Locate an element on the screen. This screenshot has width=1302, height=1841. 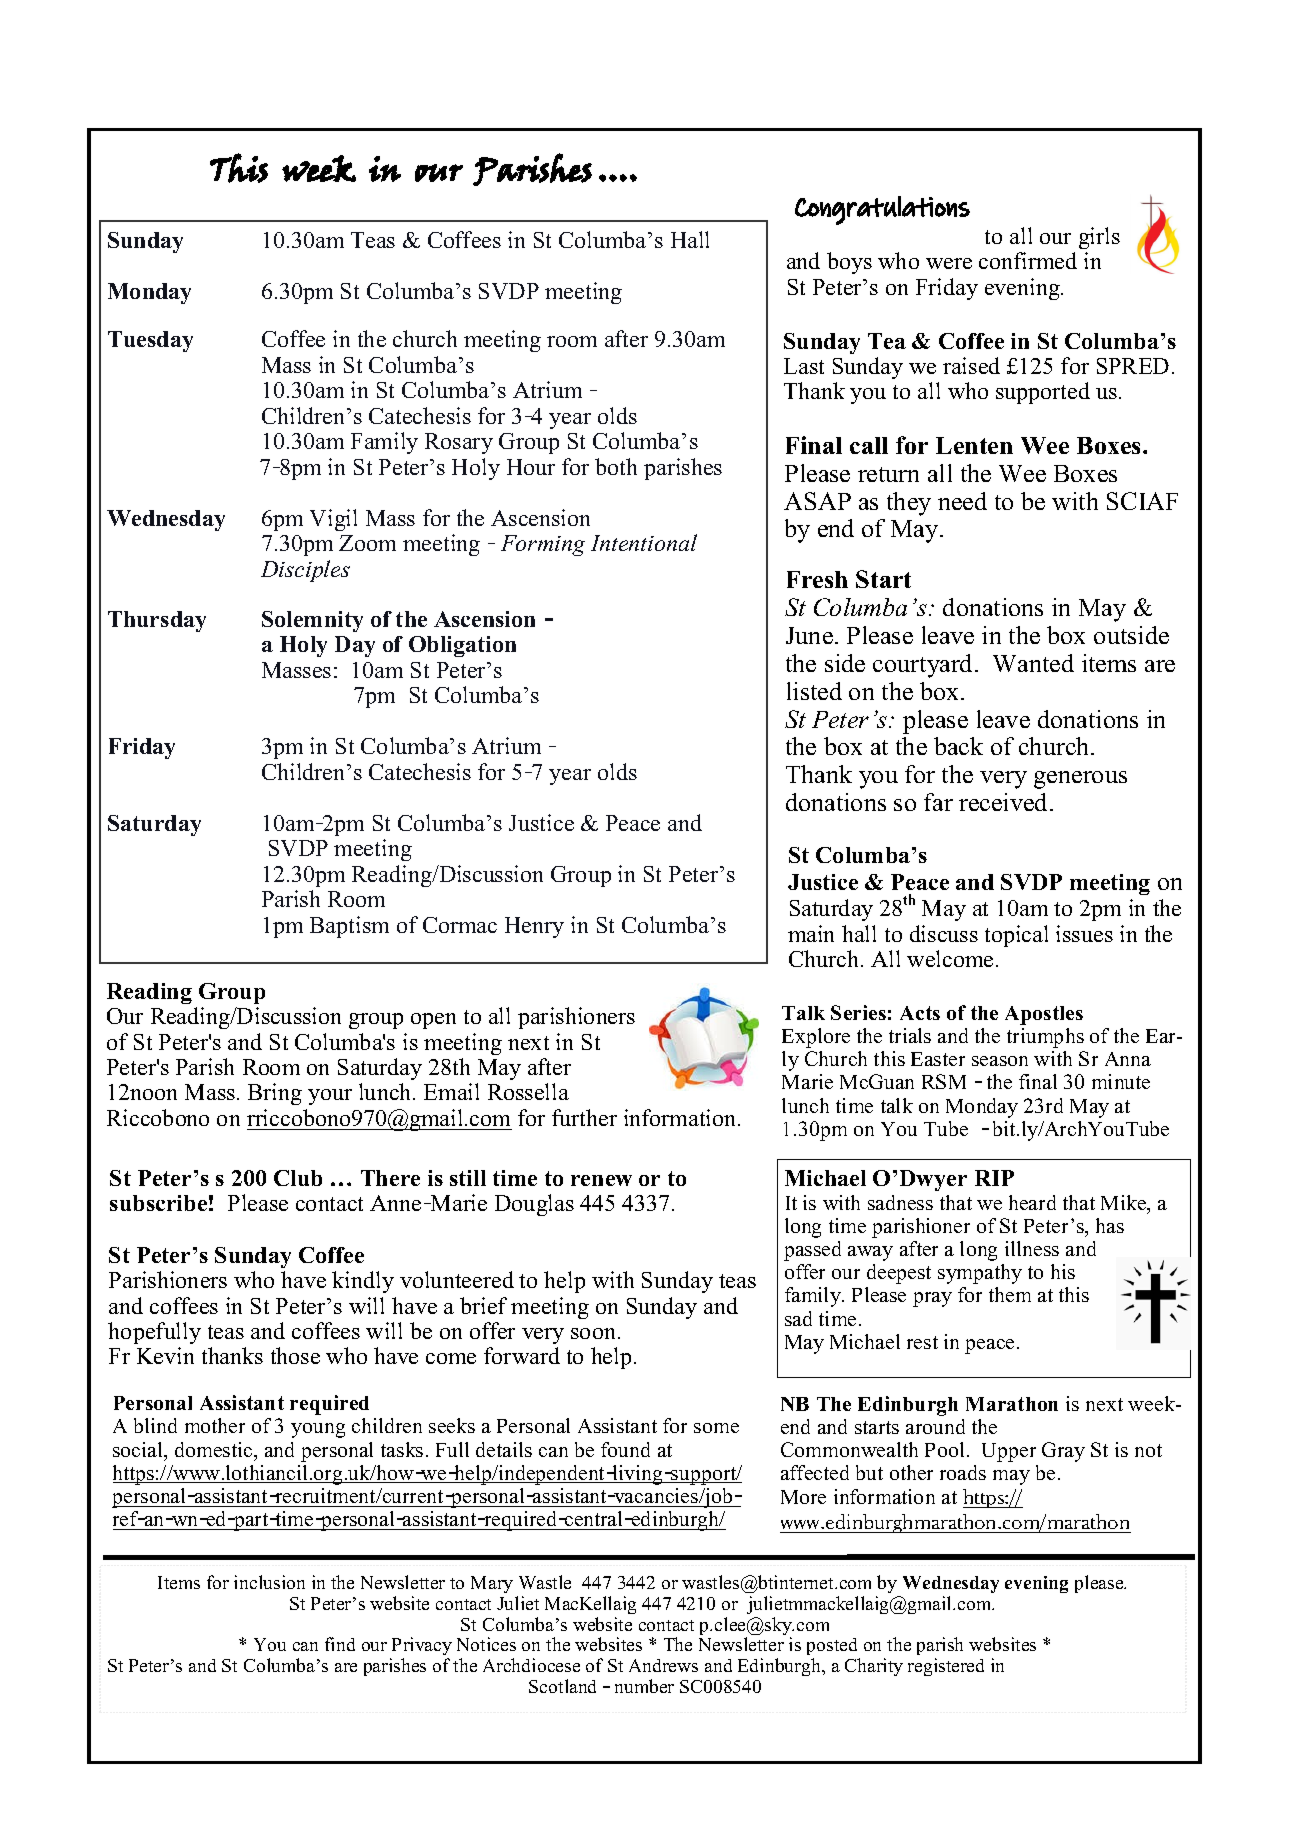
Andrews is located at coordinates (663, 1665).
